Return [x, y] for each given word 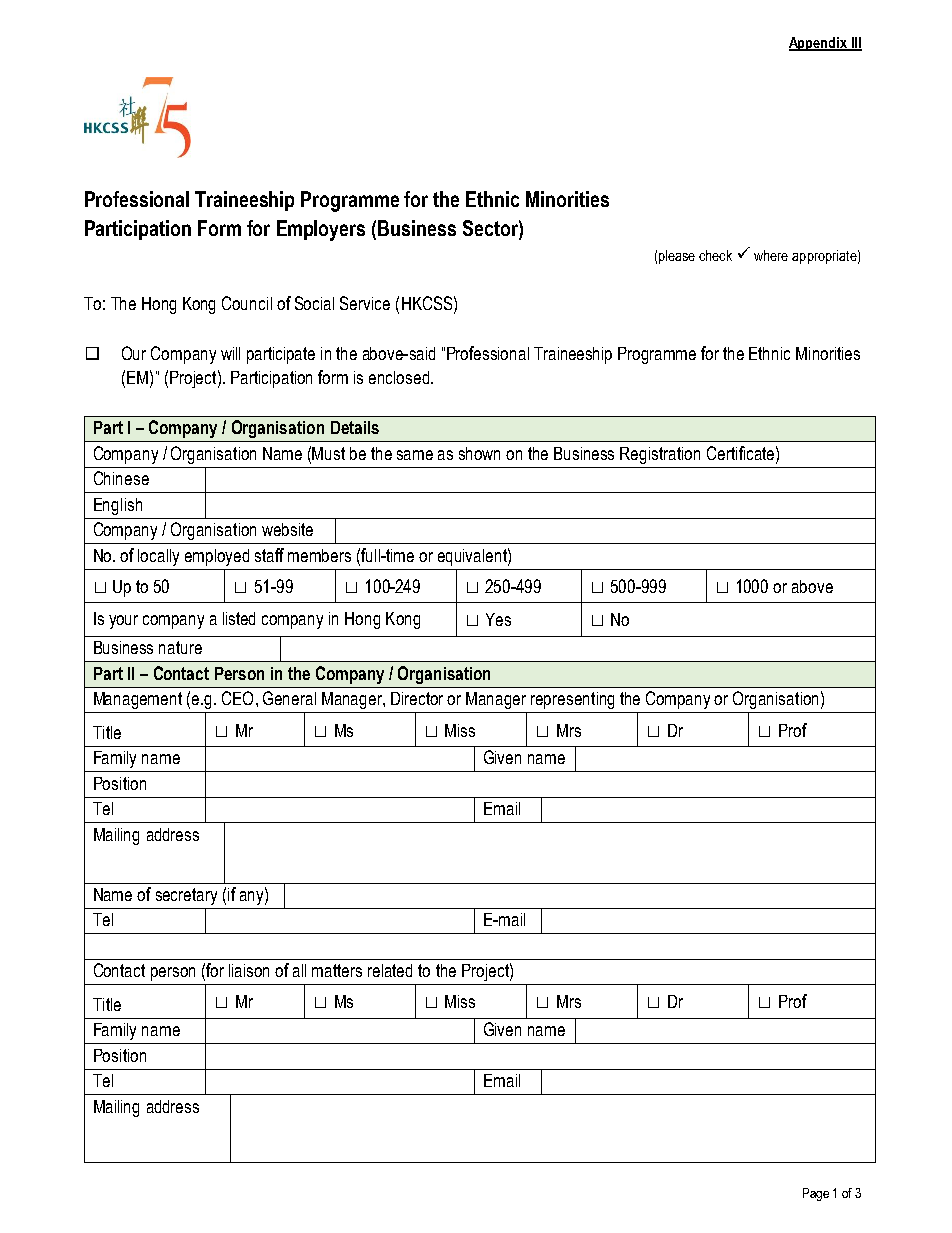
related [390, 970]
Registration [660, 455]
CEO [237, 698]
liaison [249, 970]
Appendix [819, 44]
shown [479, 453]
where [771, 255]
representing [572, 700]
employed [217, 557]
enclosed [400, 377]
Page [816, 1194]
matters [337, 970]
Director [417, 698]
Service [365, 303]
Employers [321, 230]
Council [247, 303]
